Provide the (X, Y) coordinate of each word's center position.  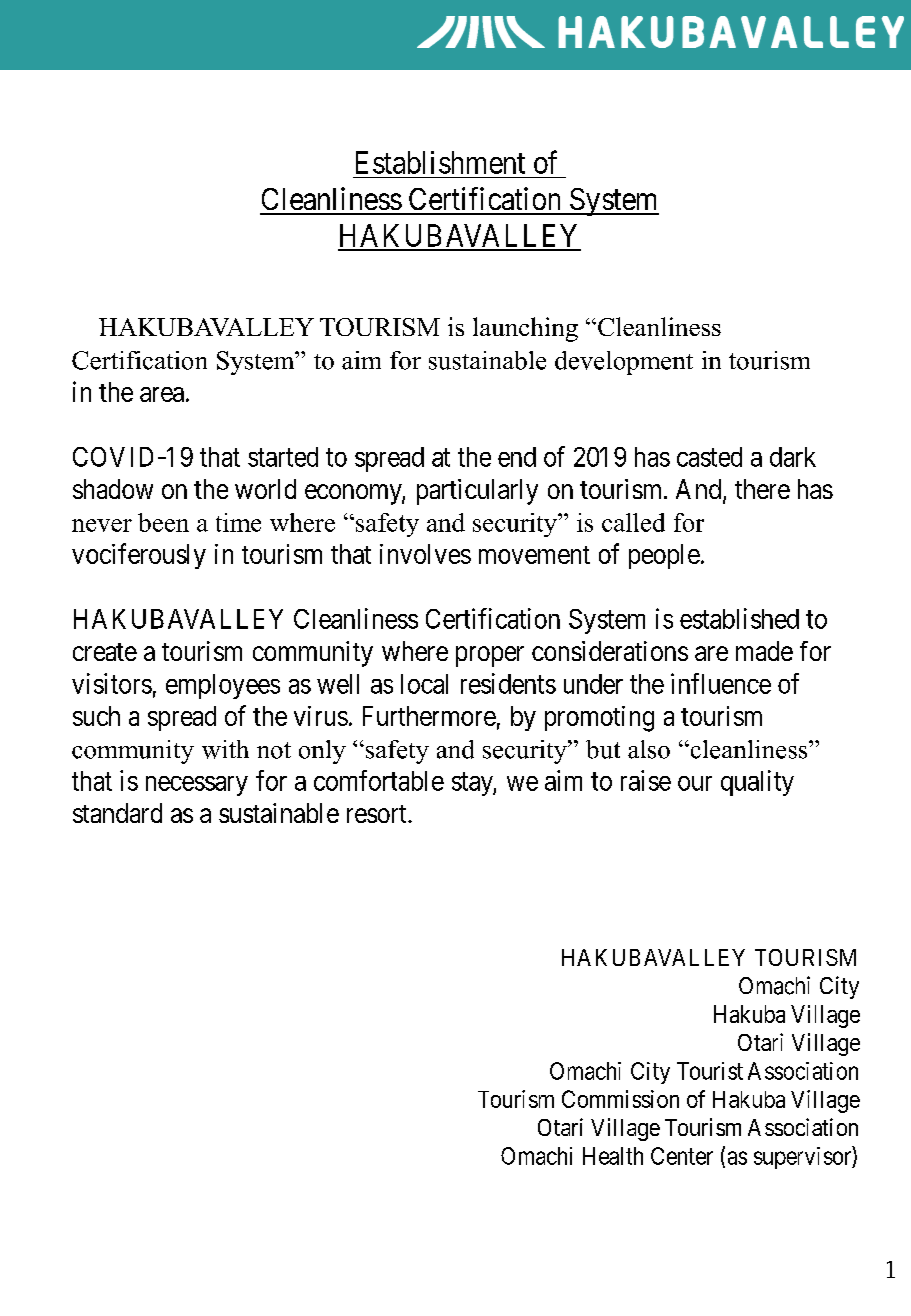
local (424, 684)
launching (525, 329)
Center (682, 1156)
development (624, 363)
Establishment (440, 162)
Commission (620, 1099)
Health (613, 1156)
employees (223, 686)
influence (721, 683)
